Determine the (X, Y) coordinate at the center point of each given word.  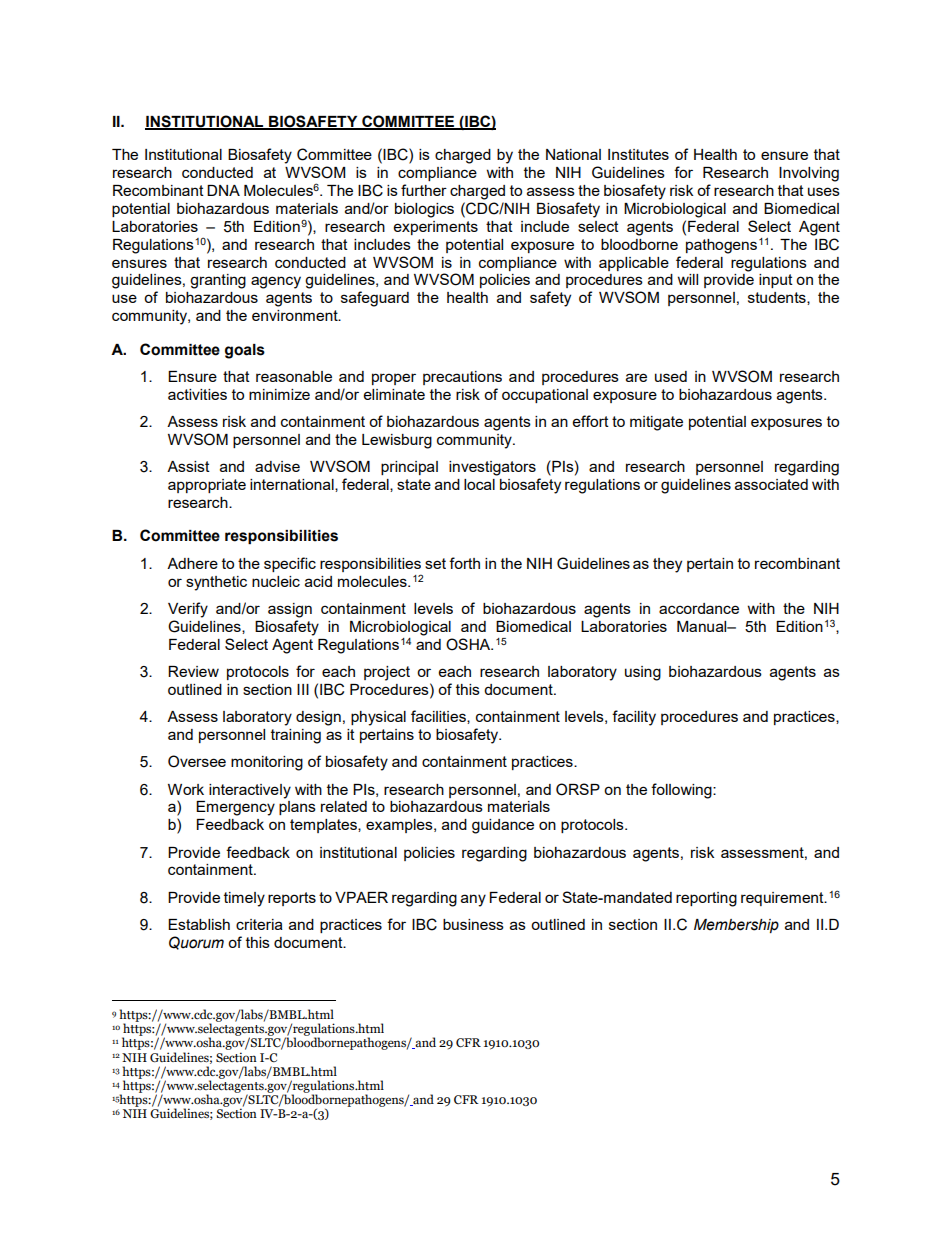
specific (290, 564)
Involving (809, 174)
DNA (223, 190)
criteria (259, 924)
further (424, 190)
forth (464, 563)
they (667, 565)
